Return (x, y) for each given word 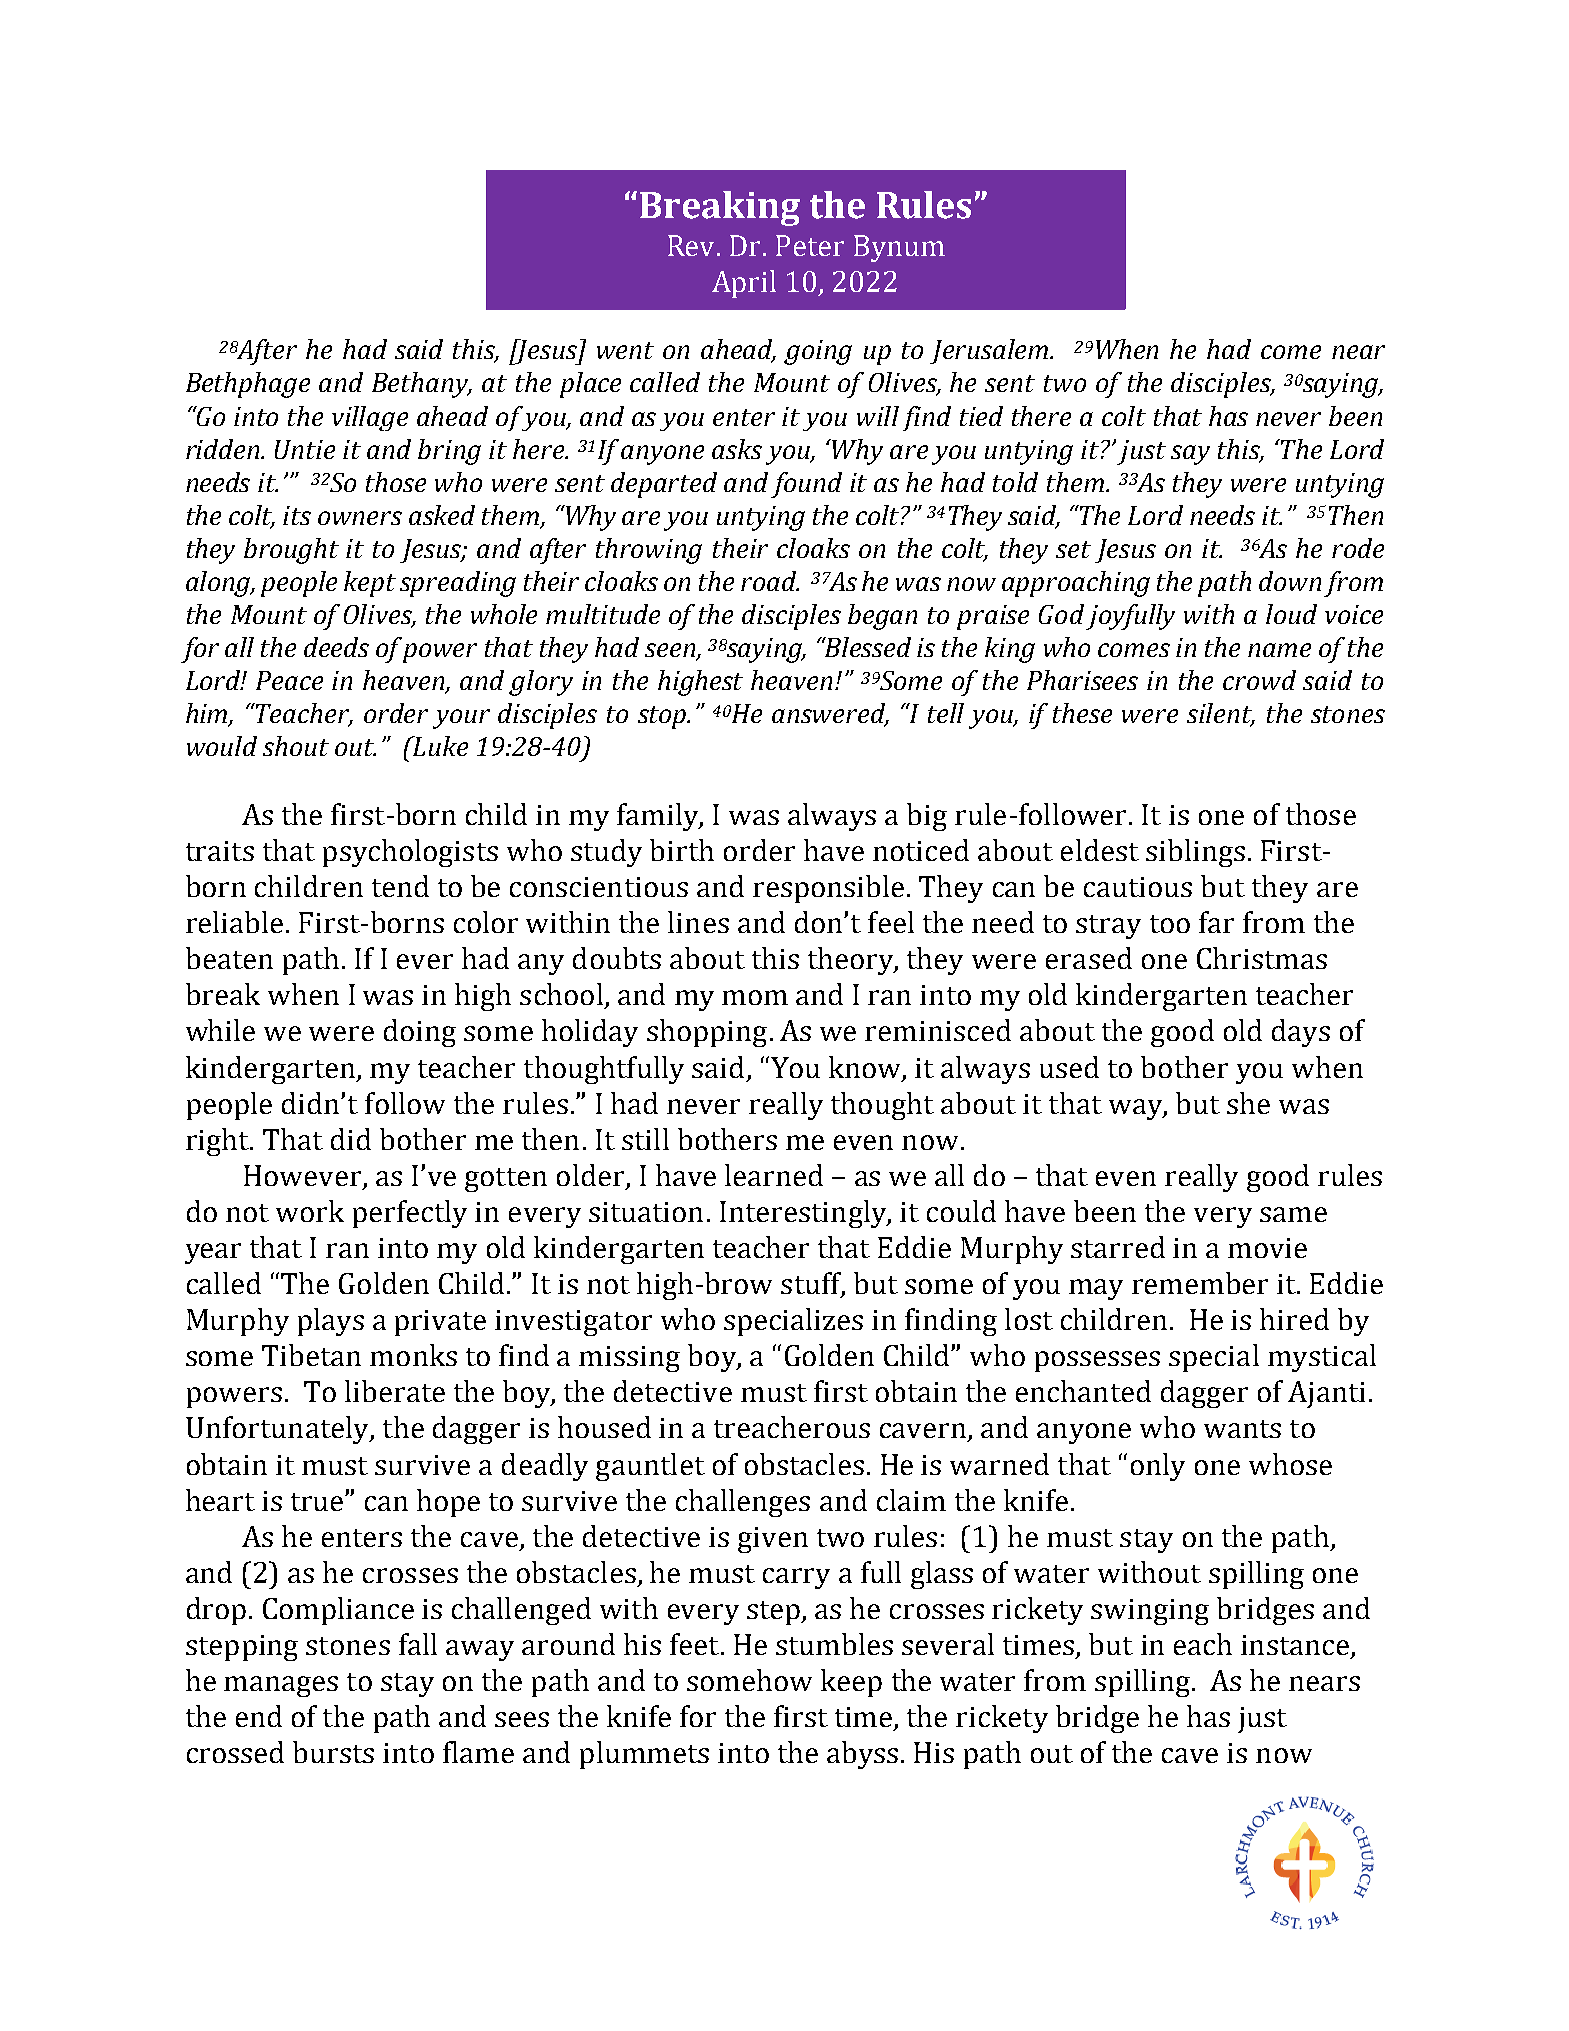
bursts (333, 1752)
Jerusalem (990, 351)
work (310, 1211)
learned (774, 1175)
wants (1242, 1429)
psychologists (410, 853)
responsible (828, 889)
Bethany (422, 385)
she (1248, 1103)
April (744, 284)
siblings (1195, 853)
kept (370, 584)
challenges (743, 1503)
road (769, 581)
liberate (395, 1391)
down (1290, 581)
